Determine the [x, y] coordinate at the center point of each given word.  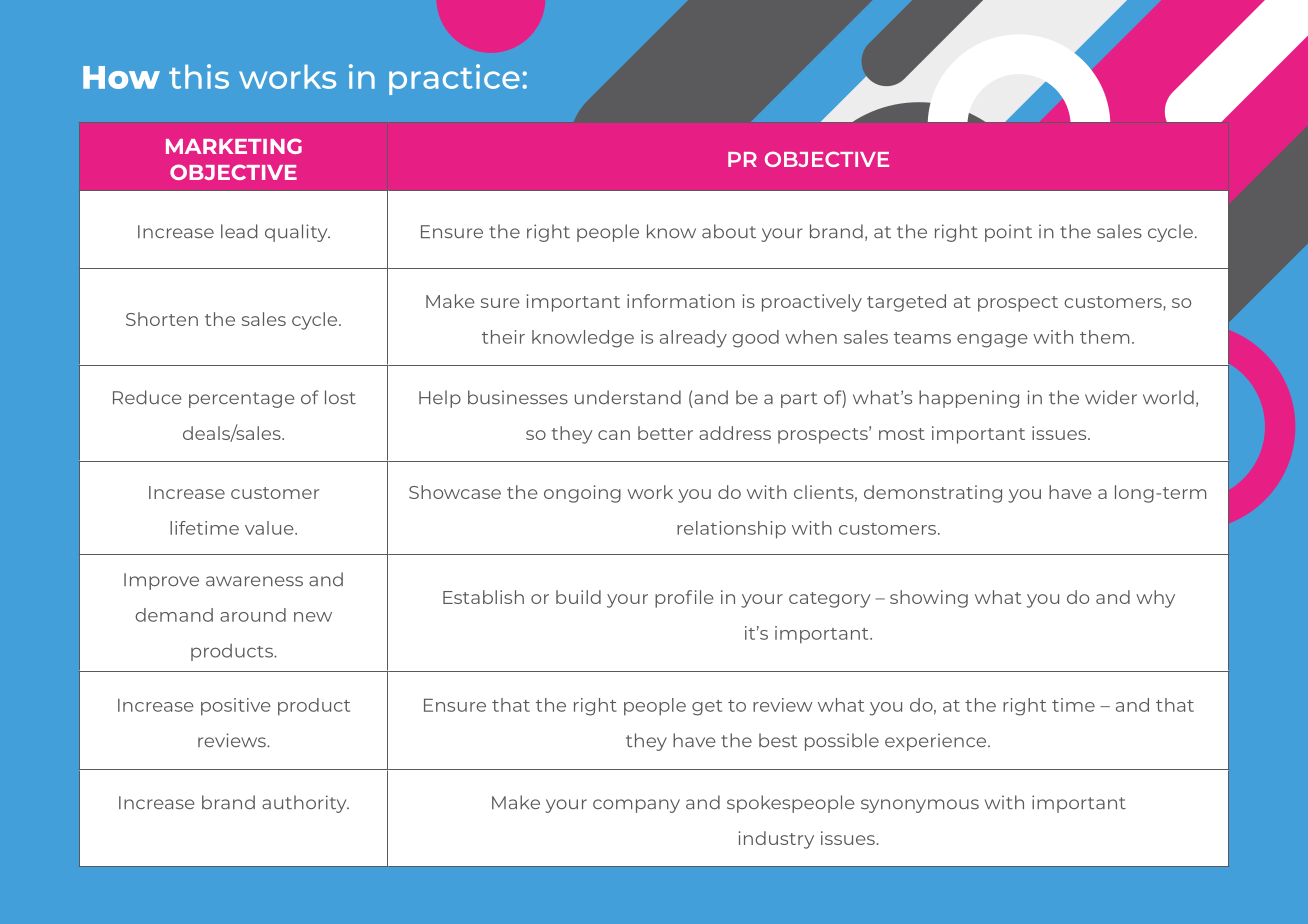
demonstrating [933, 494]
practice [454, 79]
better [665, 433]
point [1008, 233]
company [636, 806]
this [199, 76]
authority [305, 804]
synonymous [920, 806]
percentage [241, 400]
